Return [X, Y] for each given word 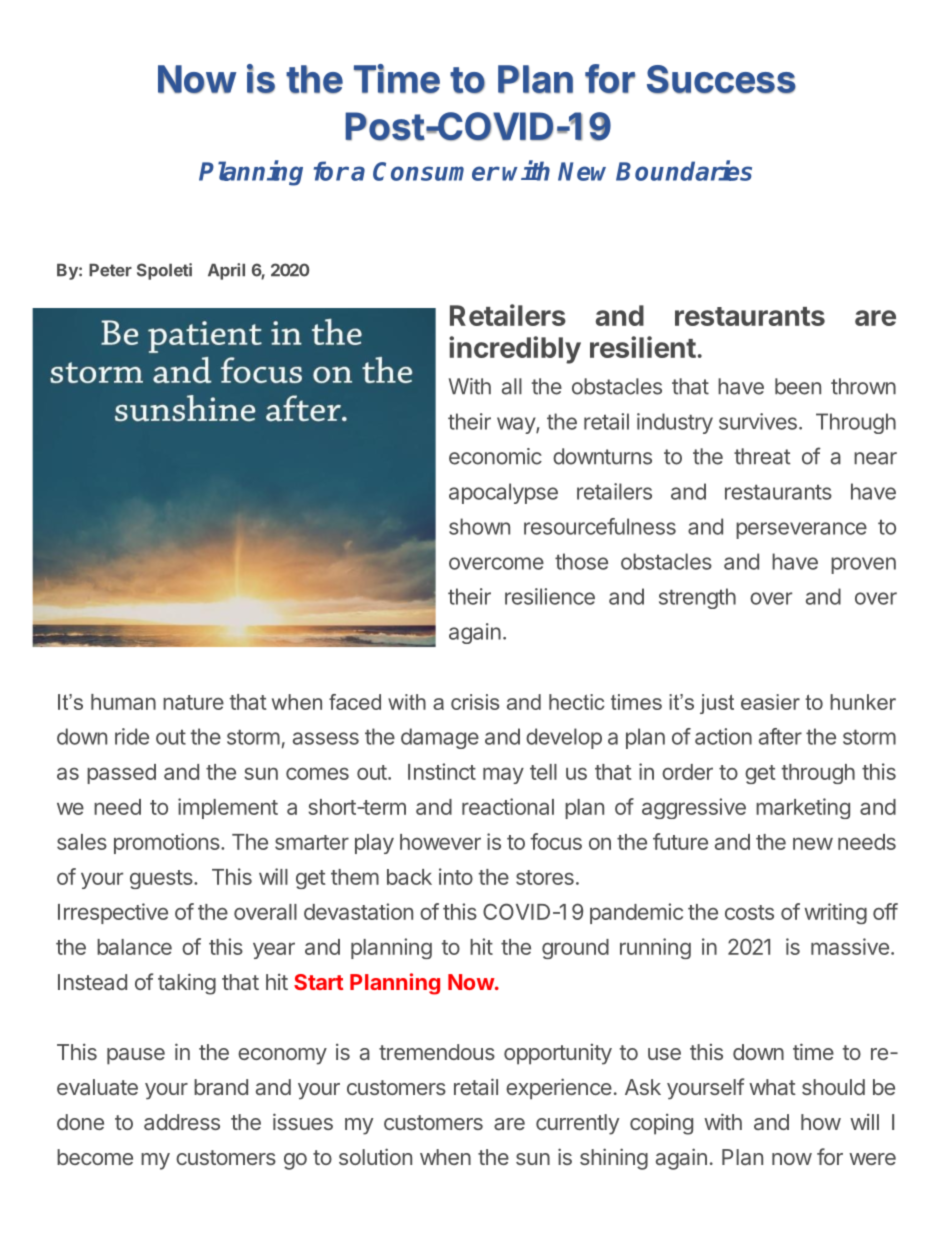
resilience [550, 596]
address [182, 1122]
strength [697, 598]
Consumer [436, 171]
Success [721, 79]
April [226, 271]
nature [193, 702]
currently [577, 1124]
